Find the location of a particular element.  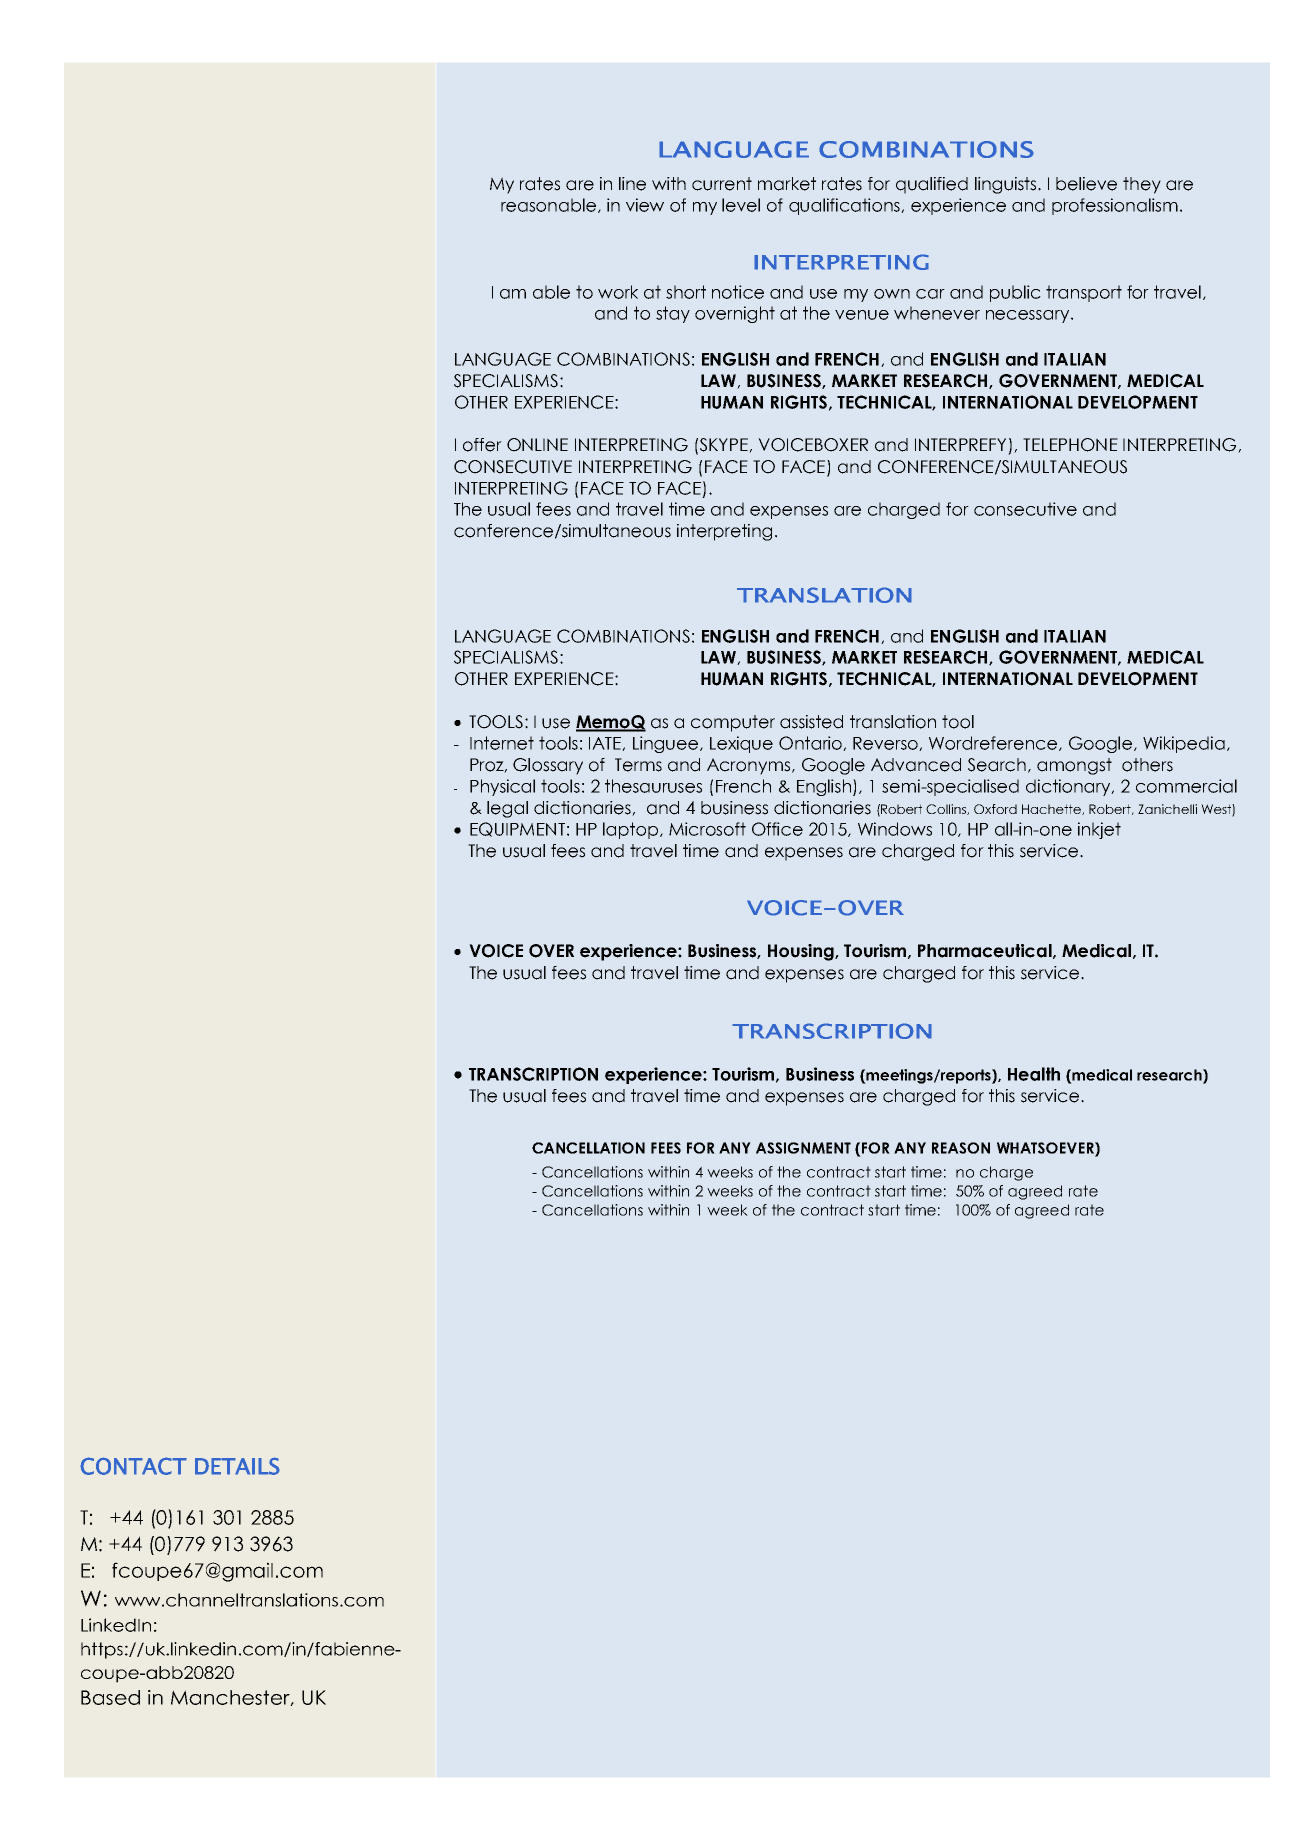

Internet is located at coordinates (502, 743).
